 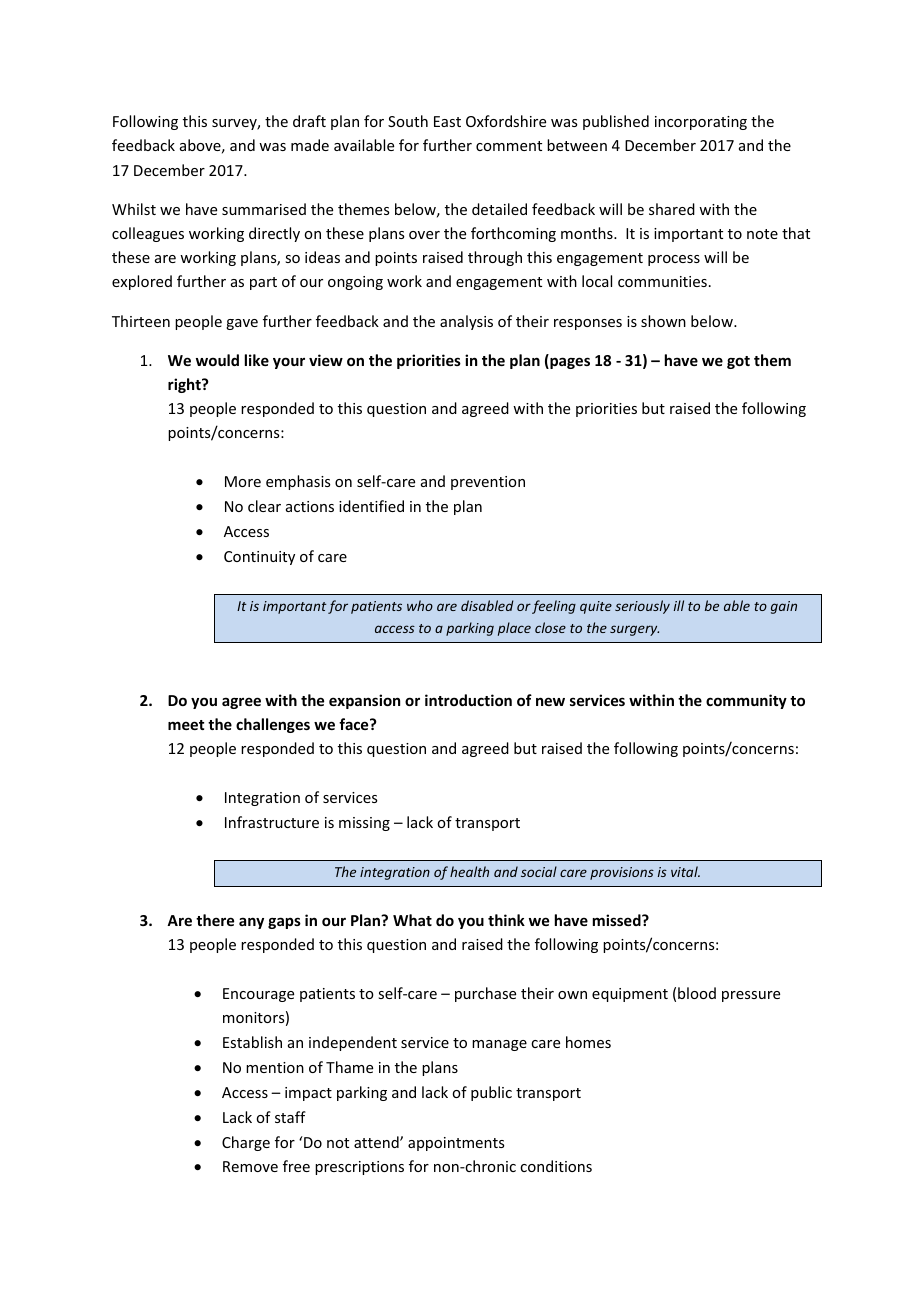 I want to click on meet, so click(x=186, y=725).
